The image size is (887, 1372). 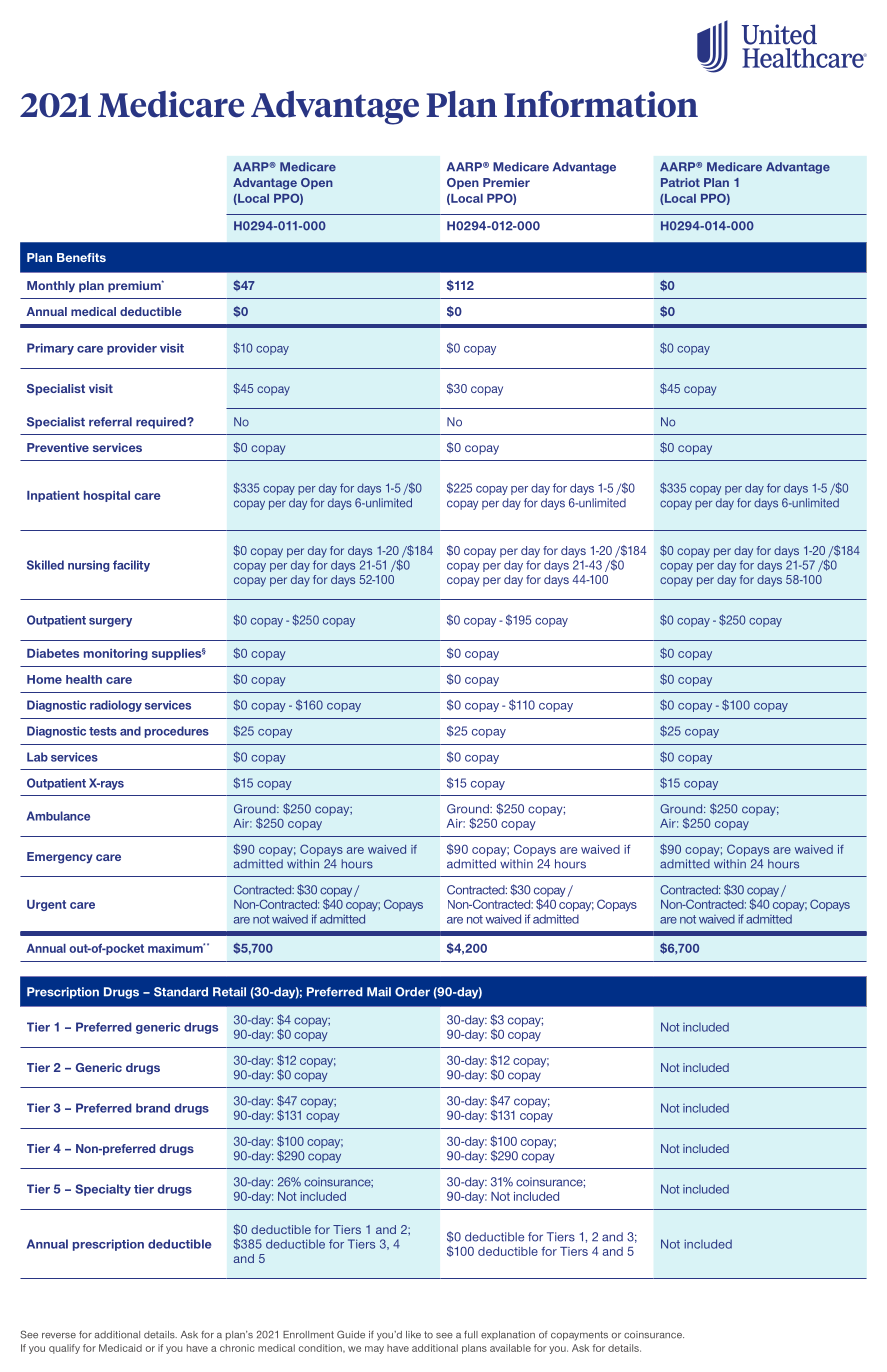 I want to click on required, so click(x=162, y=423).
